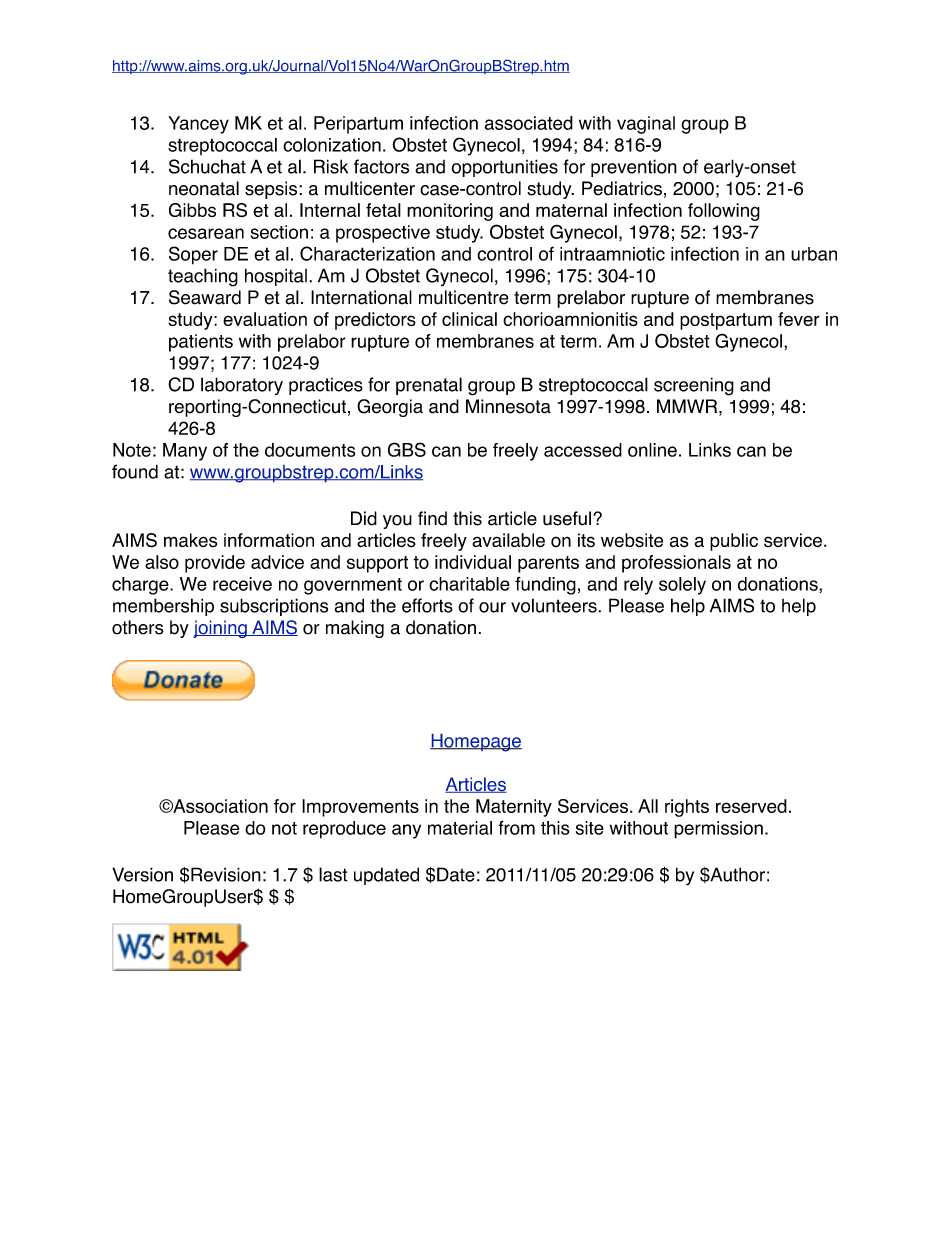 The image size is (952, 1233). What do you see at coordinates (190, 540) in the screenshot?
I see `makes` at bounding box center [190, 540].
